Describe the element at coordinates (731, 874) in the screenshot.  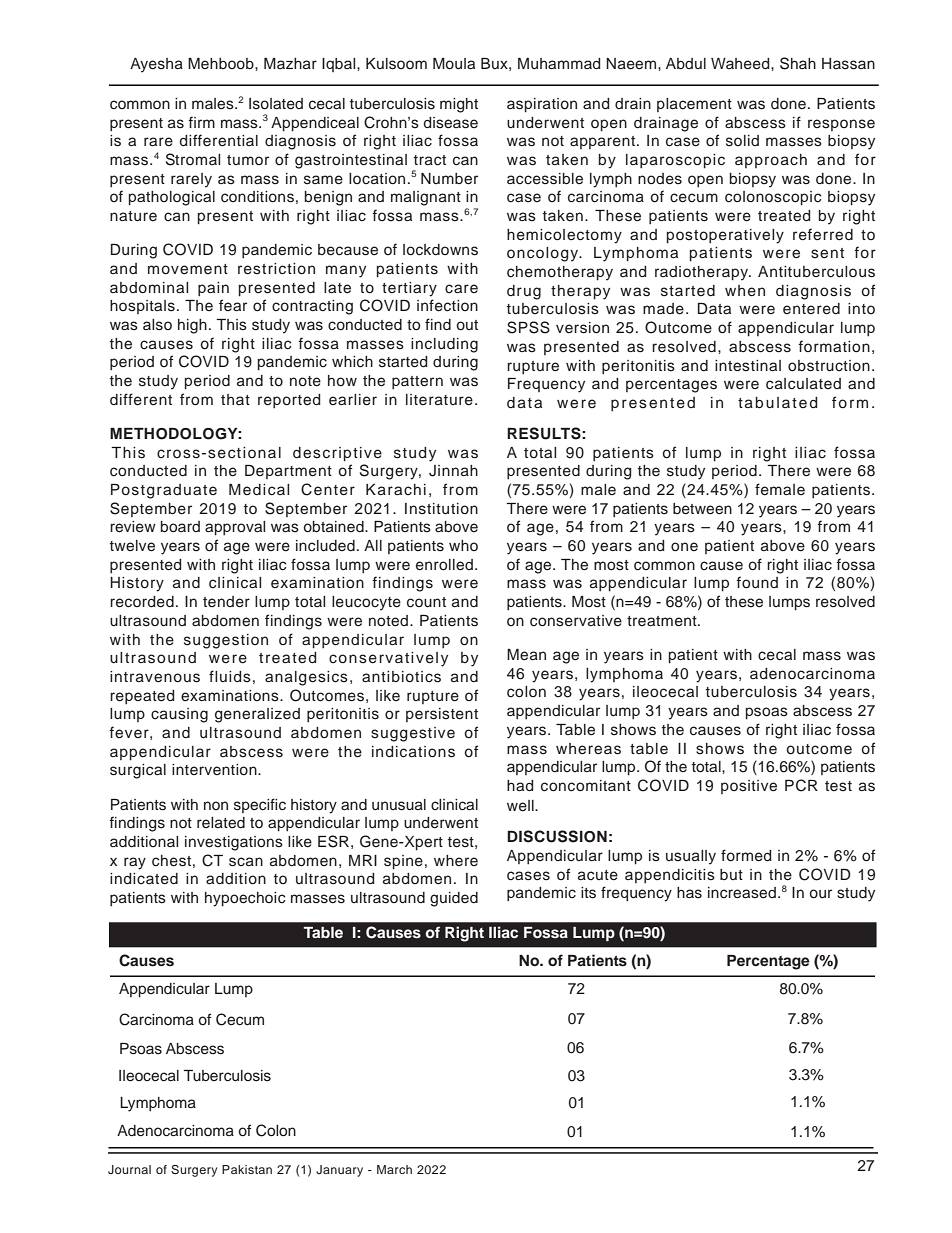
I see `but` at that location.
